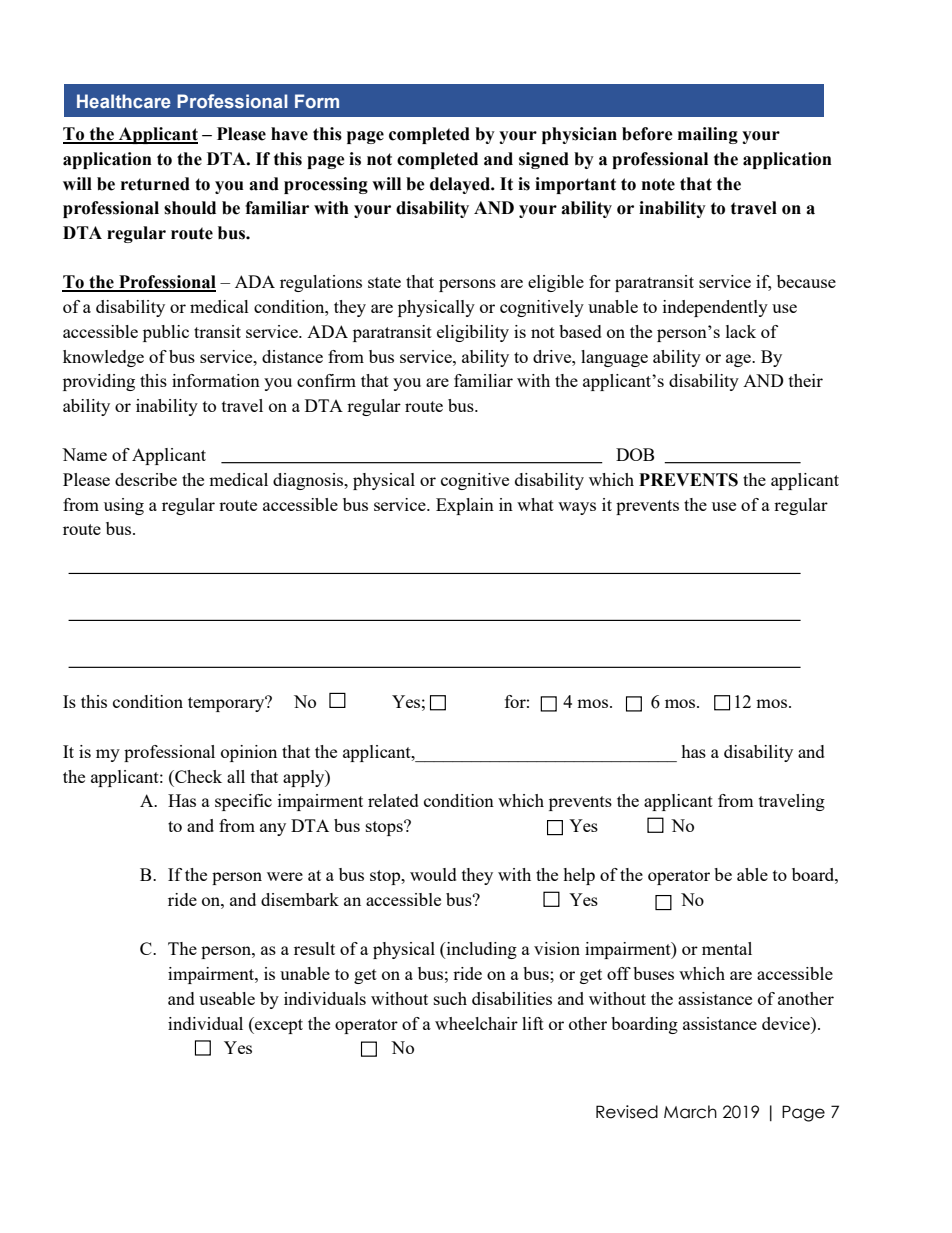  Describe the element at coordinates (166, 333) in the page. I see `public` at that location.
